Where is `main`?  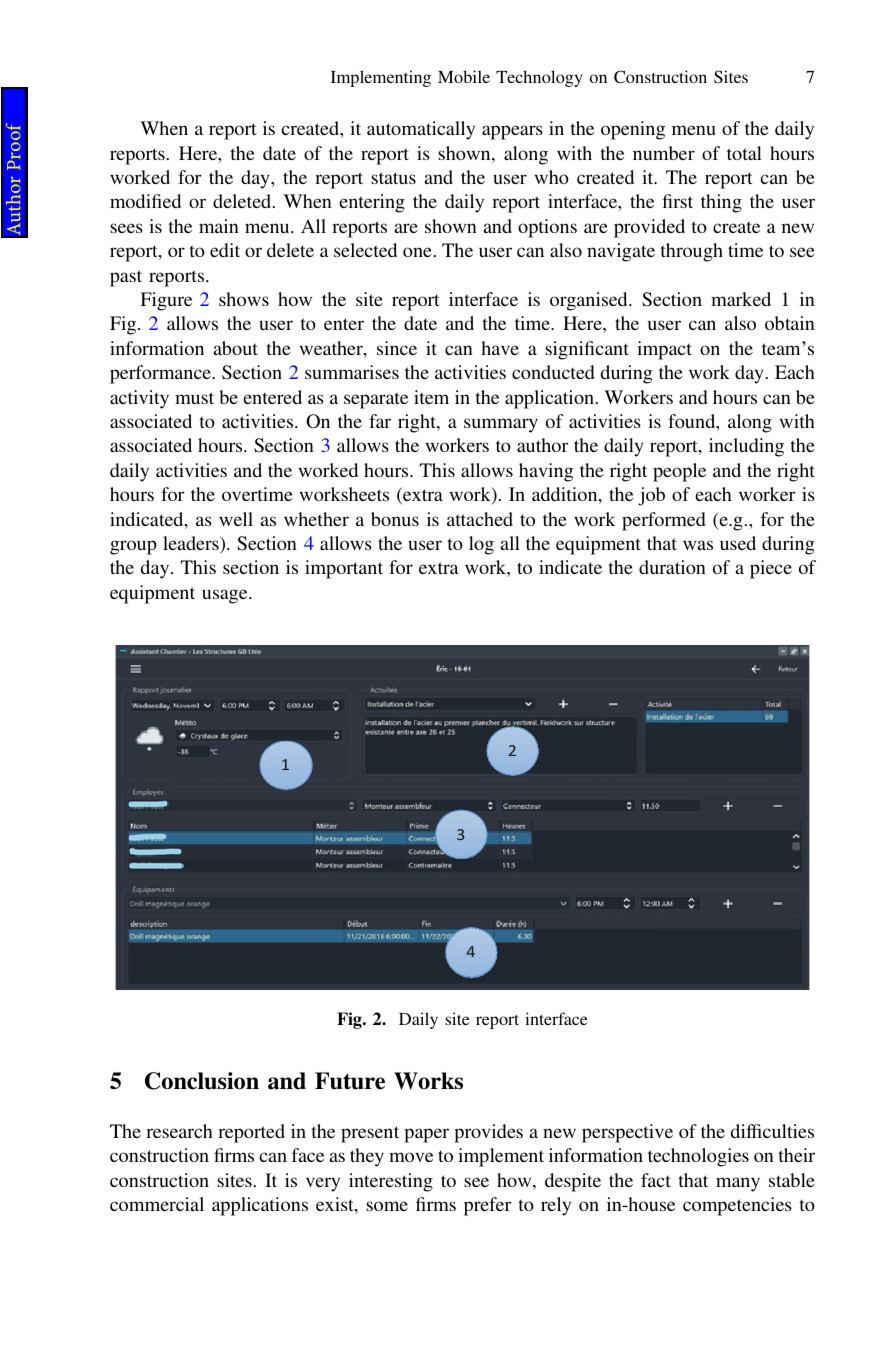
main is located at coordinates (218, 226).
